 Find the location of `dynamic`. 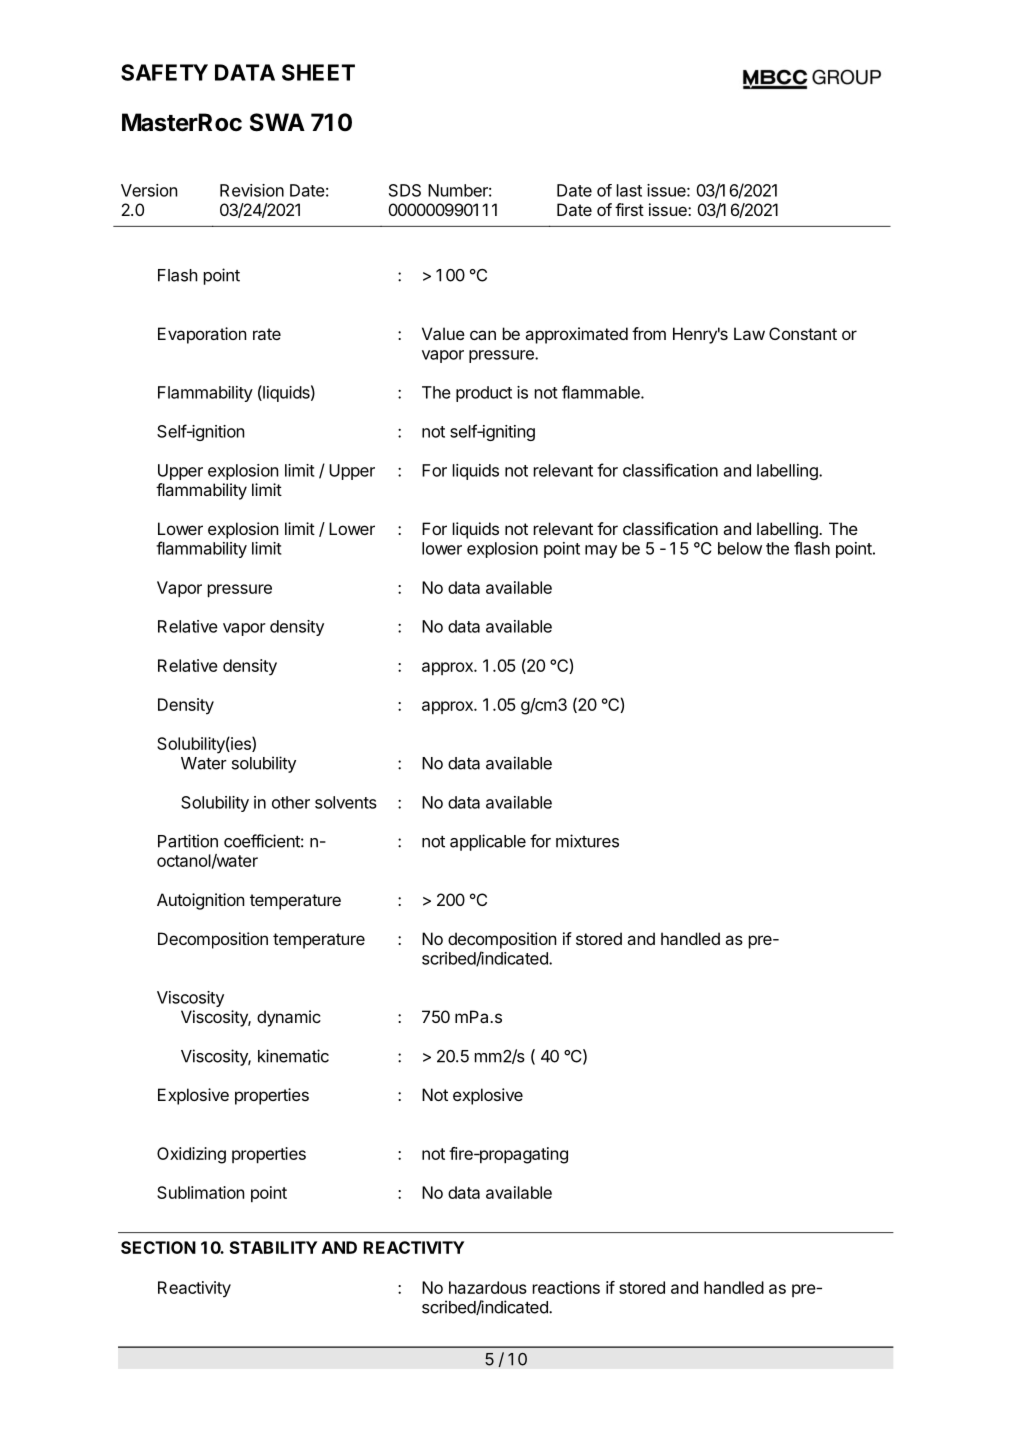

dynamic is located at coordinates (289, 1018).
